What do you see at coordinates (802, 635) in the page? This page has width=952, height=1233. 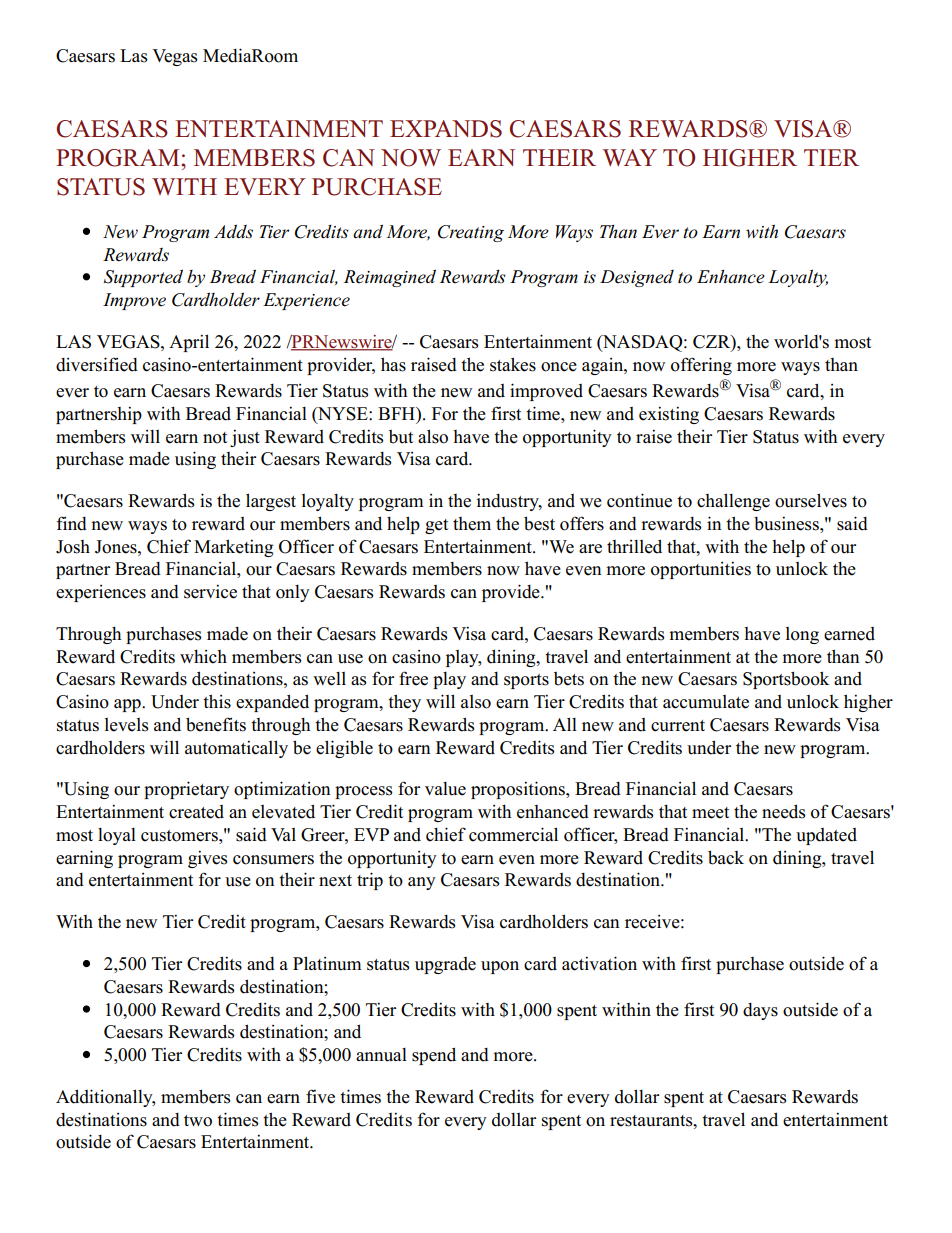 I see `long` at bounding box center [802, 635].
